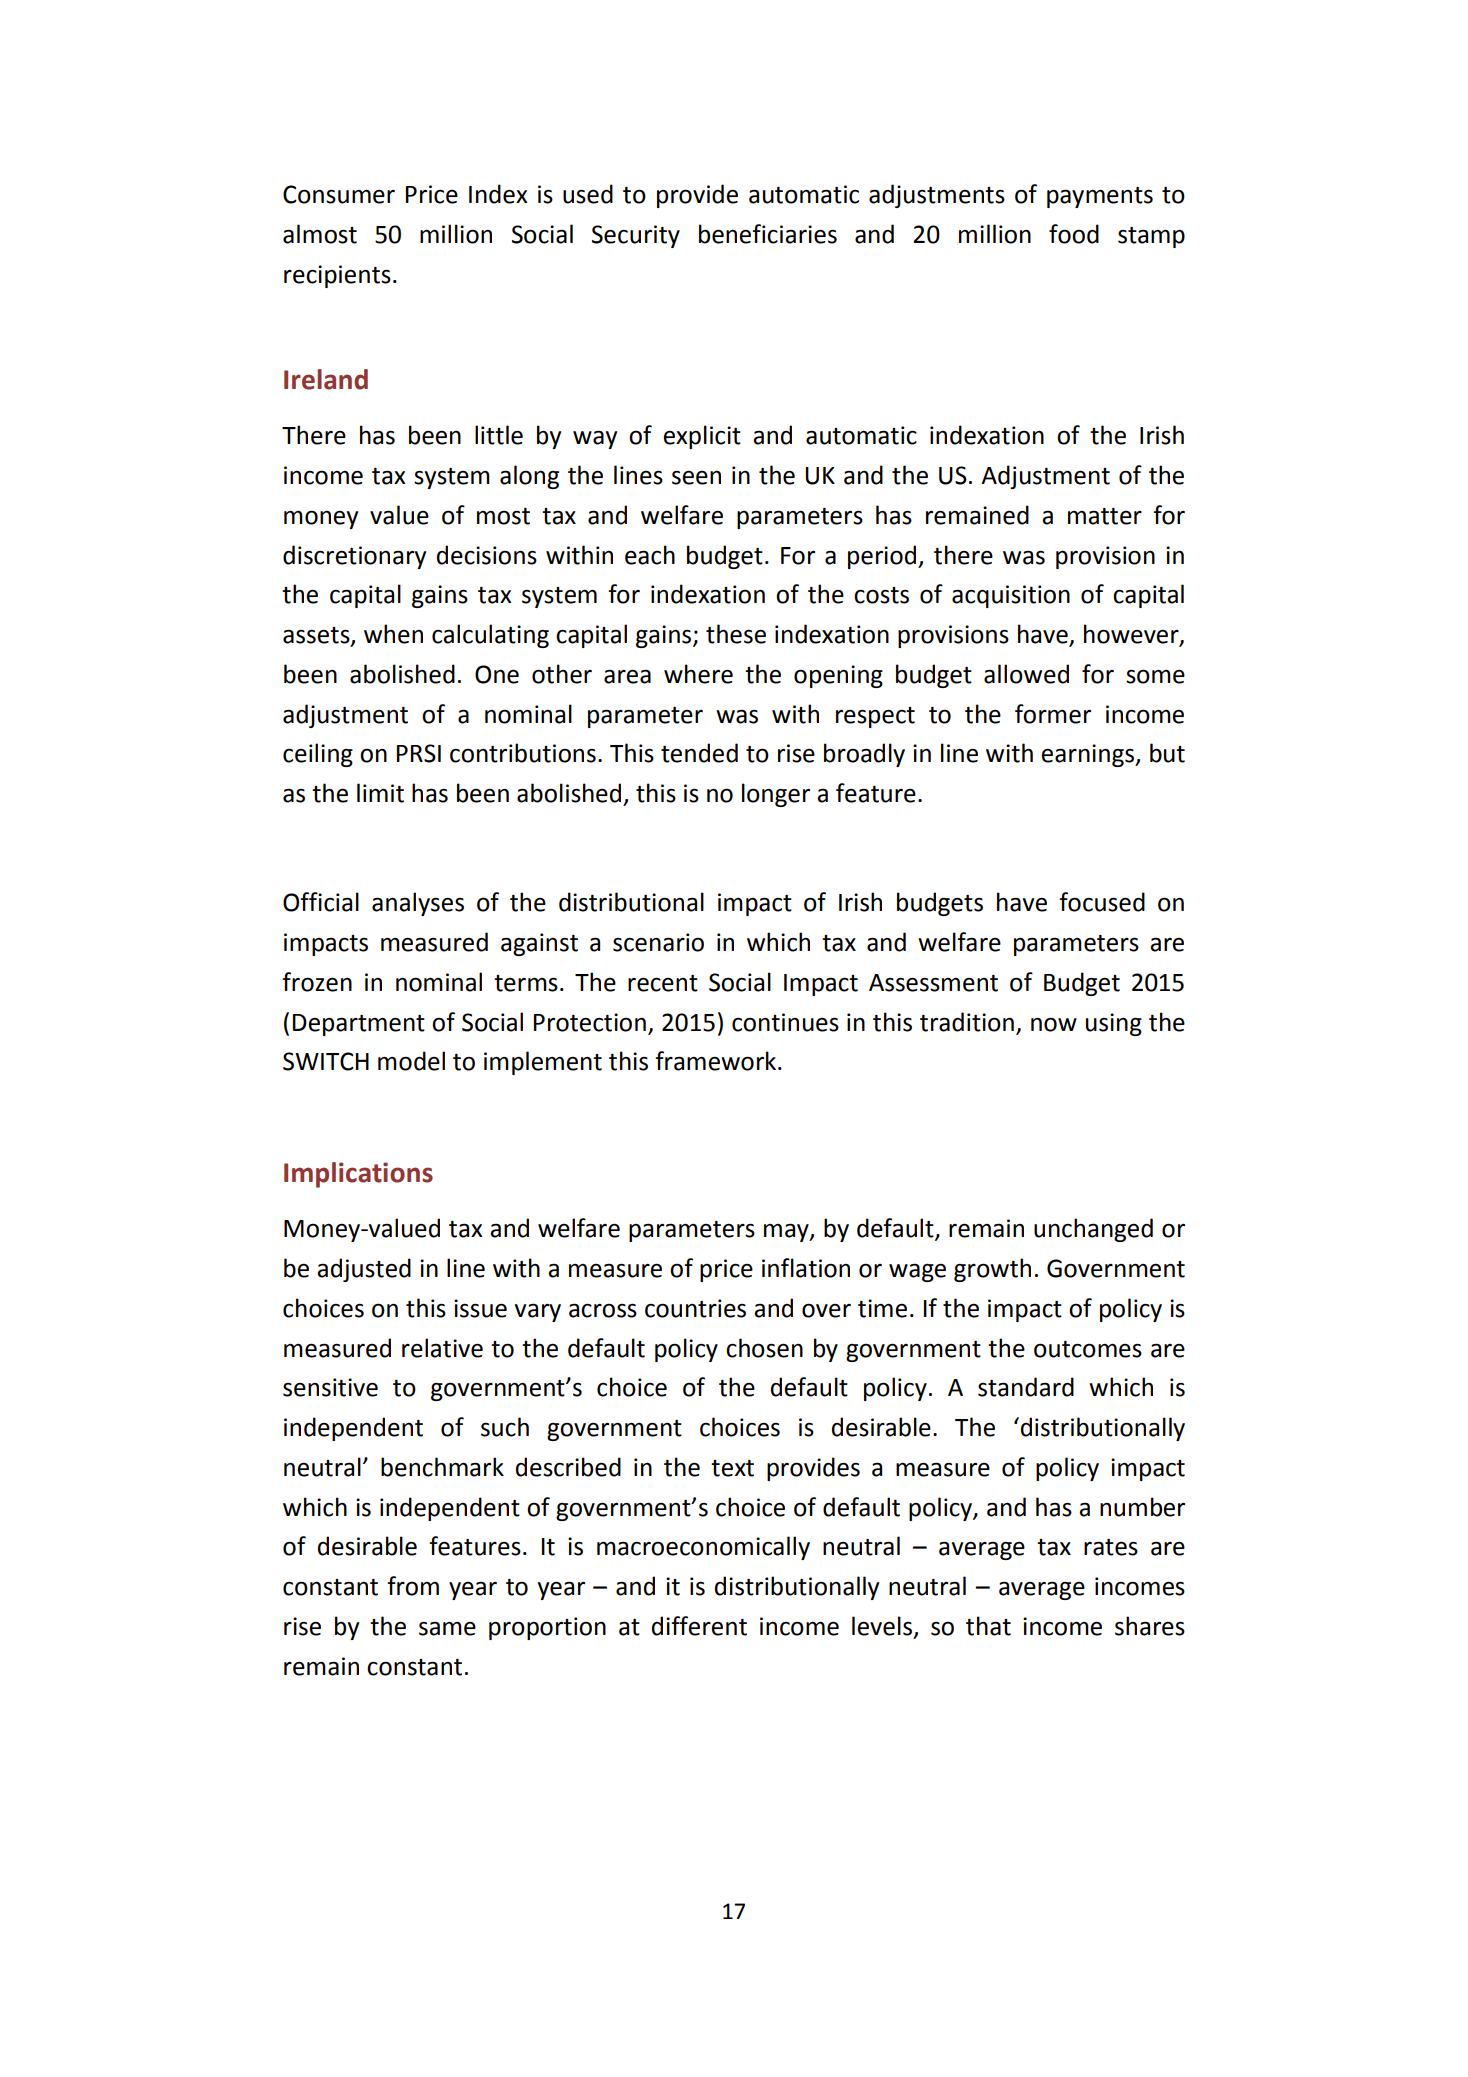  I want to click on discretionary, so click(354, 557).
